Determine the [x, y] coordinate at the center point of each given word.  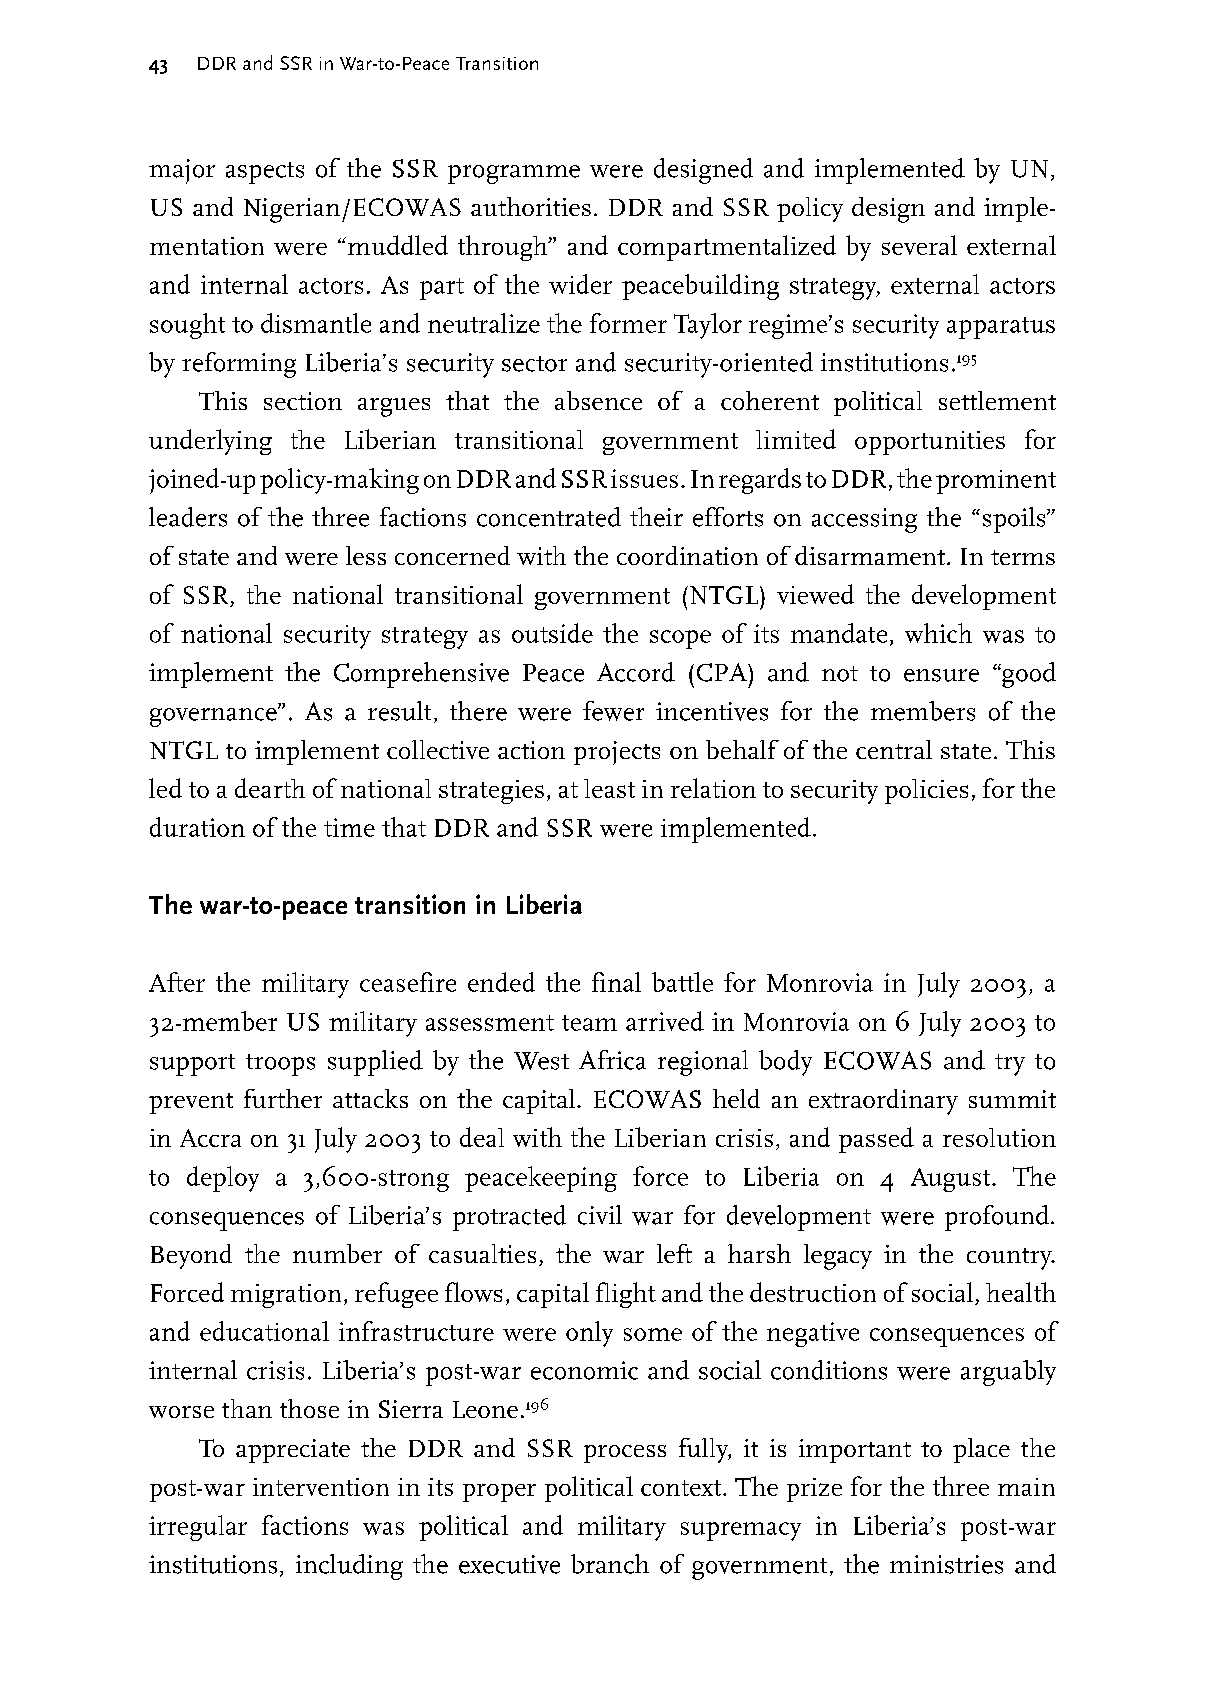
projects [617, 753]
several [919, 245]
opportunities [930, 443]
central [894, 749]
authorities [531, 206]
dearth [270, 788]
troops [280, 1065]
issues [644, 478]
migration [286, 1296]
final [616, 982]
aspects [265, 173]
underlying [210, 442]
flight [626, 1295]
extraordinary [883, 1102]
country [1010, 1259]
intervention [321, 1487]
